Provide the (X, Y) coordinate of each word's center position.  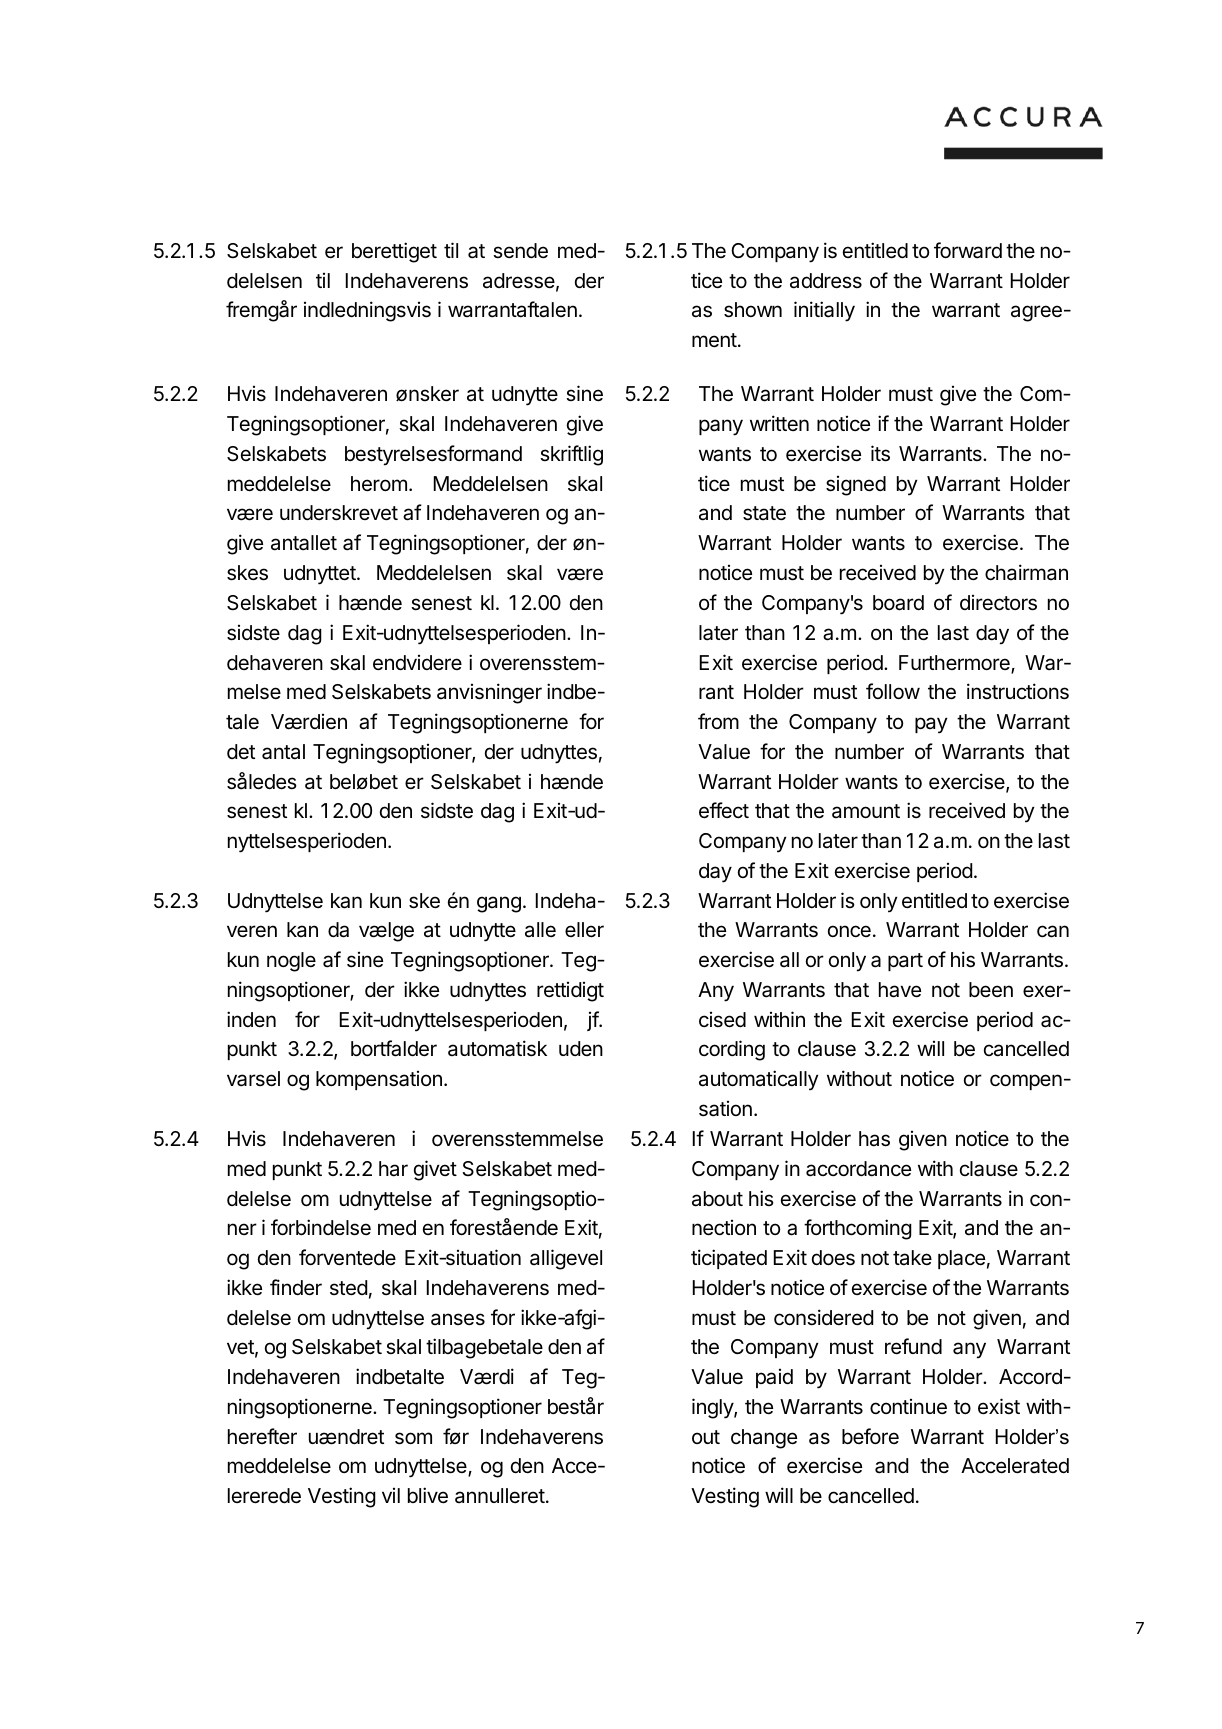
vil (391, 1495)
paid (774, 1378)
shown (753, 310)
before (870, 1436)
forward (968, 250)
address (826, 281)
